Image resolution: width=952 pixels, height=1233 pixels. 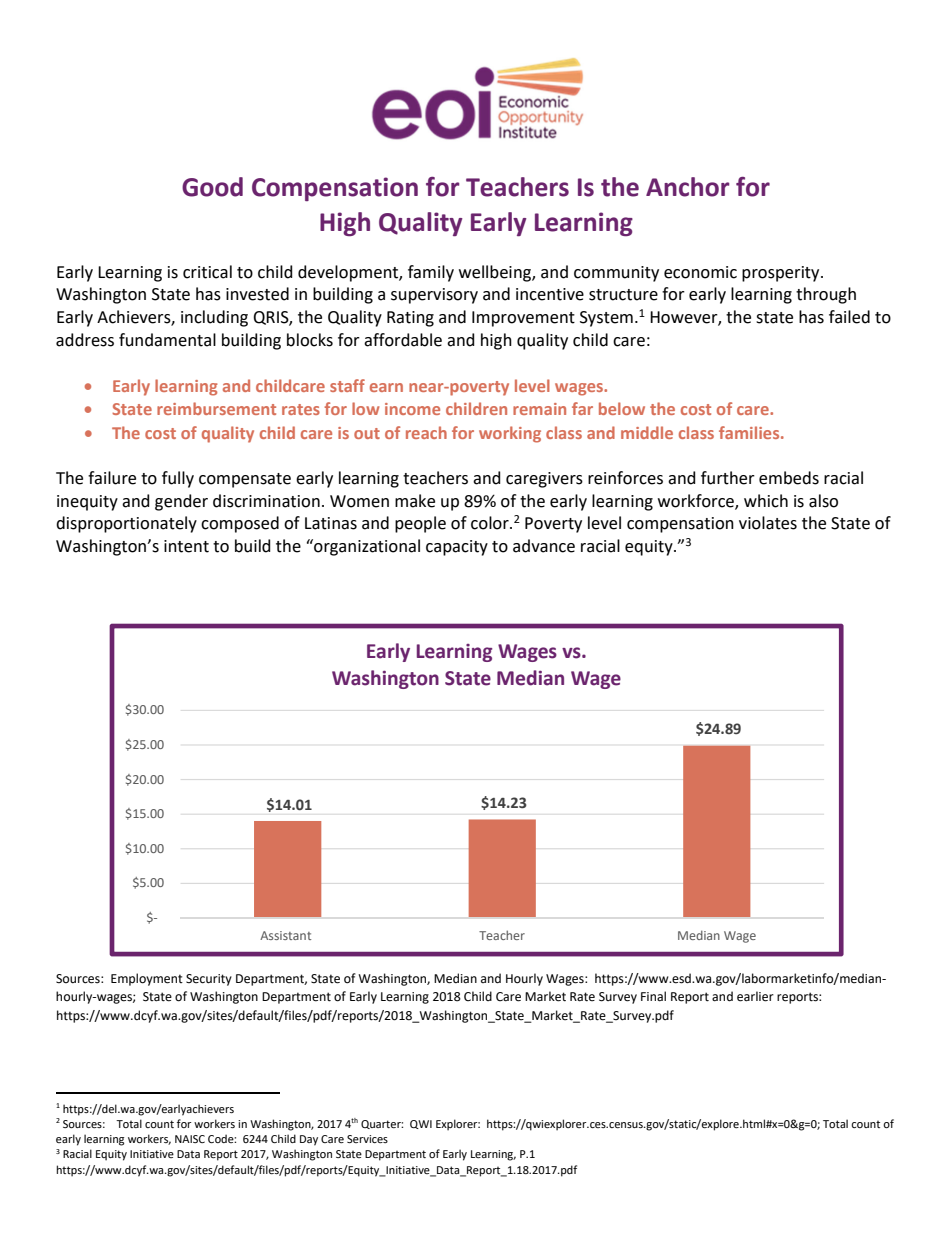 What do you see at coordinates (212, 187) in the screenshot?
I see `Good` at bounding box center [212, 187].
